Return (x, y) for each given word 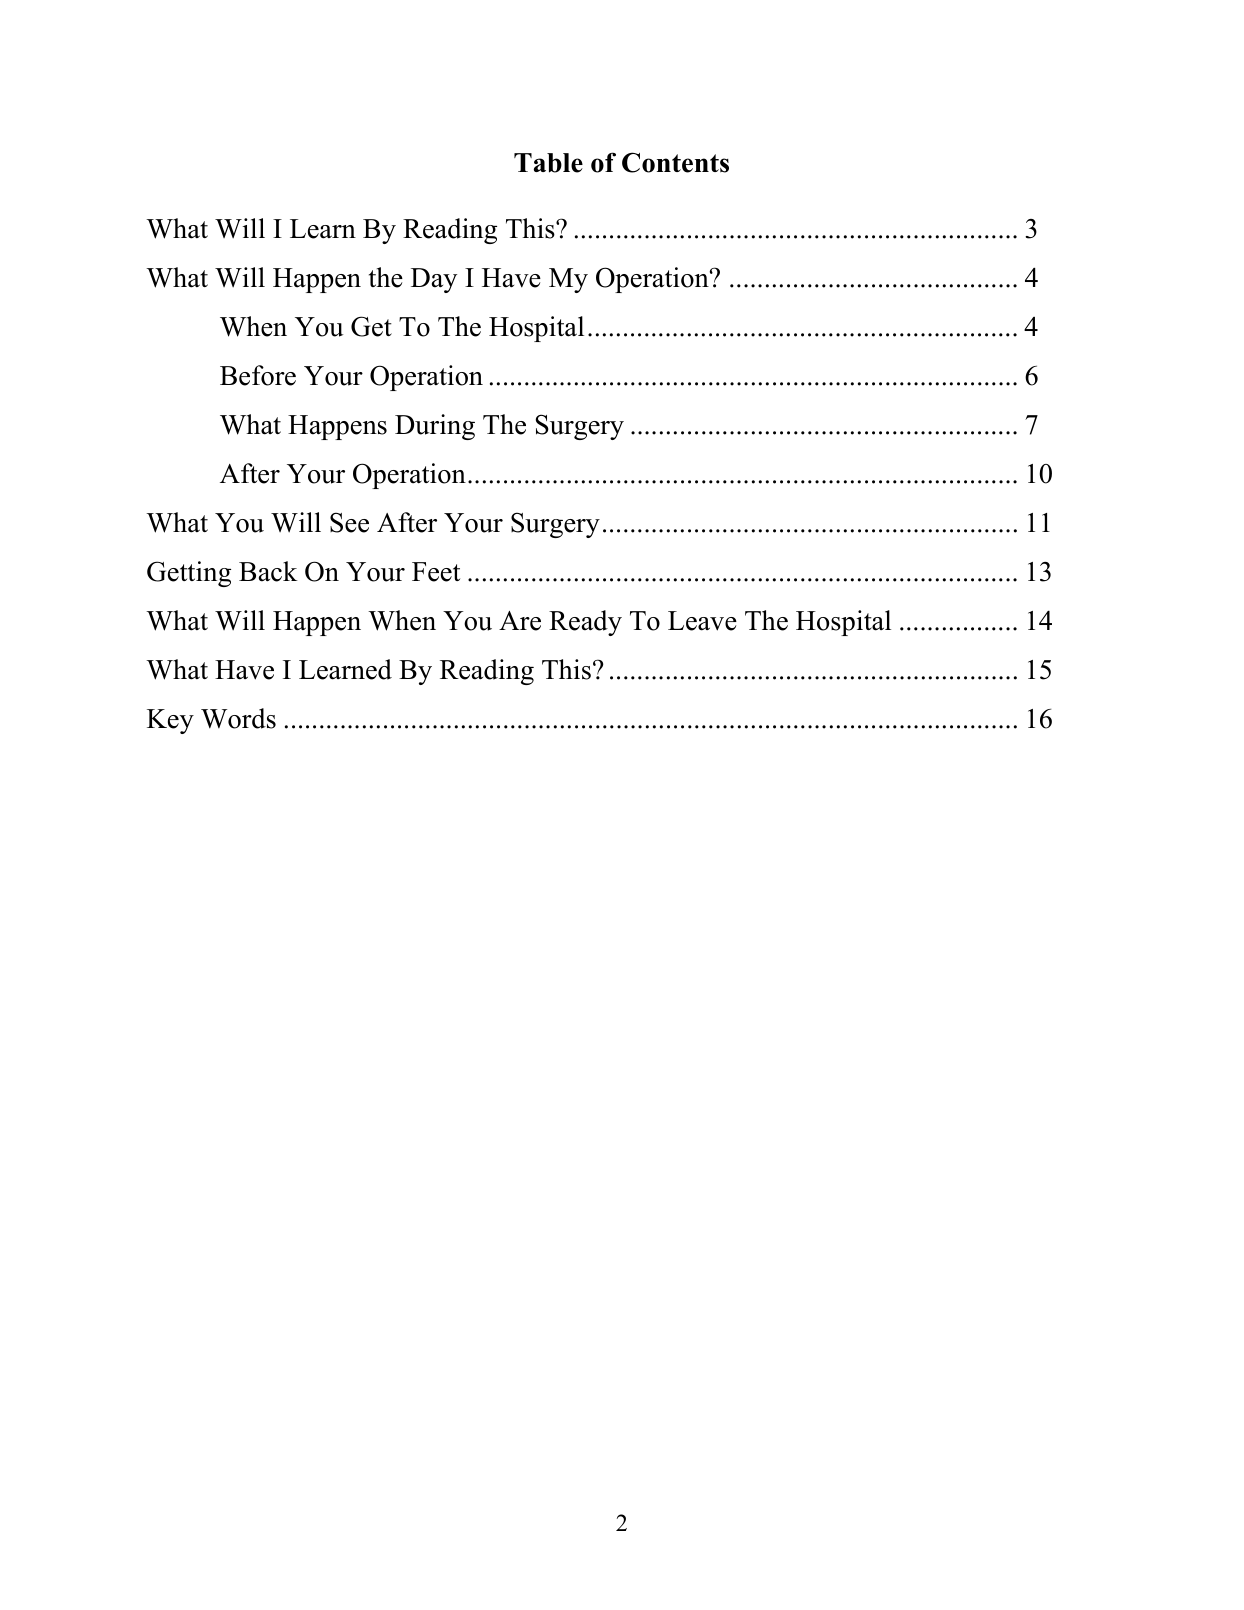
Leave (702, 621)
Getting (189, 574)
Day (434, 280)
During (435, 427)
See (349, 522)
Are (520, 621)
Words (238, 718)
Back (268, 571)
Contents (675, 162)
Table (548, 163)
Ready (585, 623)
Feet (436, 572)
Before (258, 375)
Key (170, 721)
